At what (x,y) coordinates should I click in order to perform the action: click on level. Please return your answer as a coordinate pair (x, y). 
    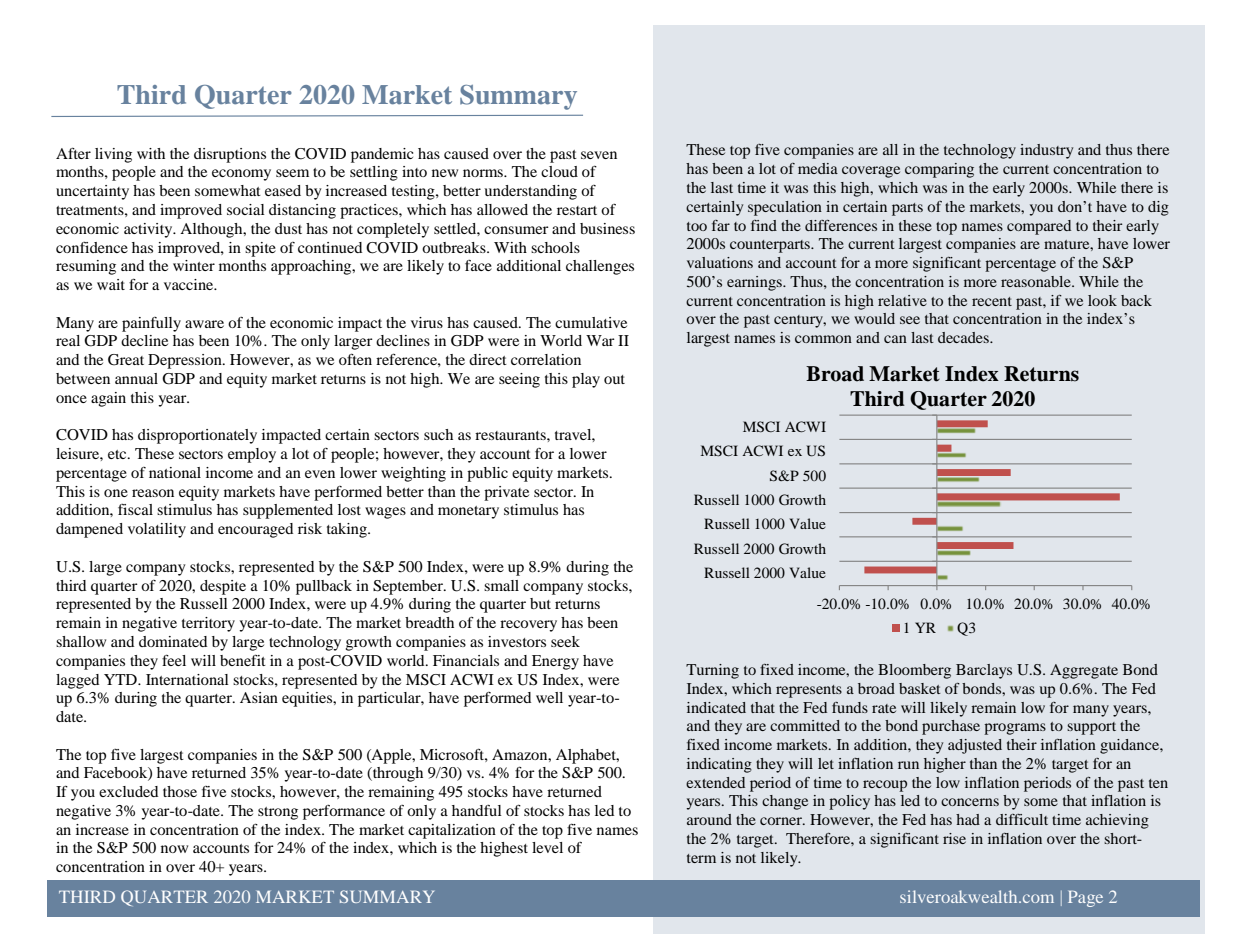
    Looking at the image, I should click on (547, 847).
